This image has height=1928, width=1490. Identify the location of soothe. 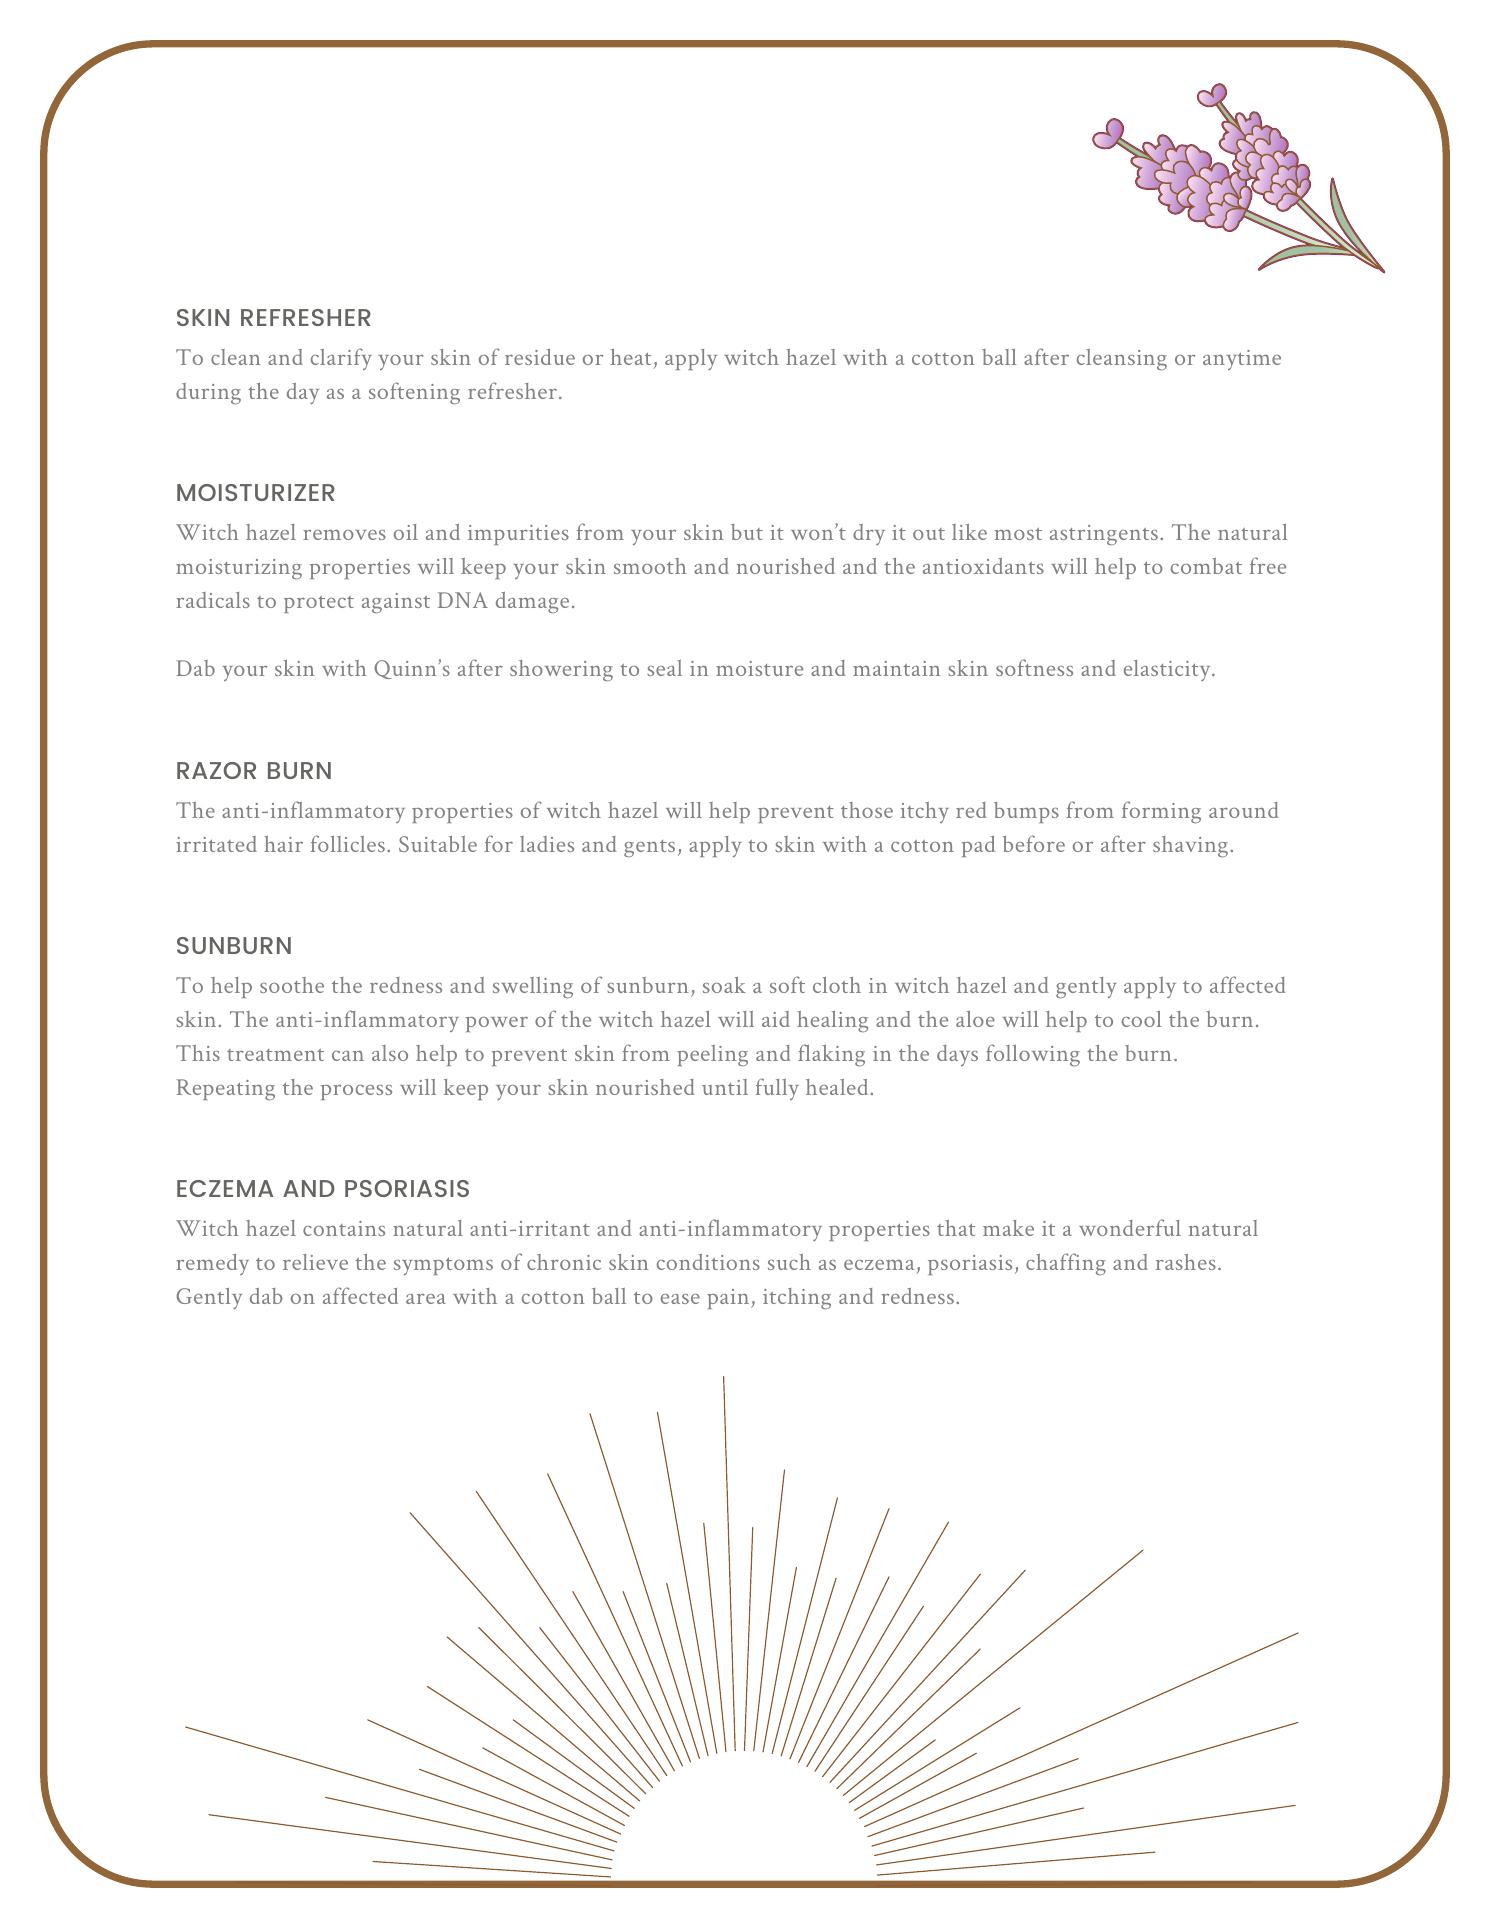
(292, 985).
